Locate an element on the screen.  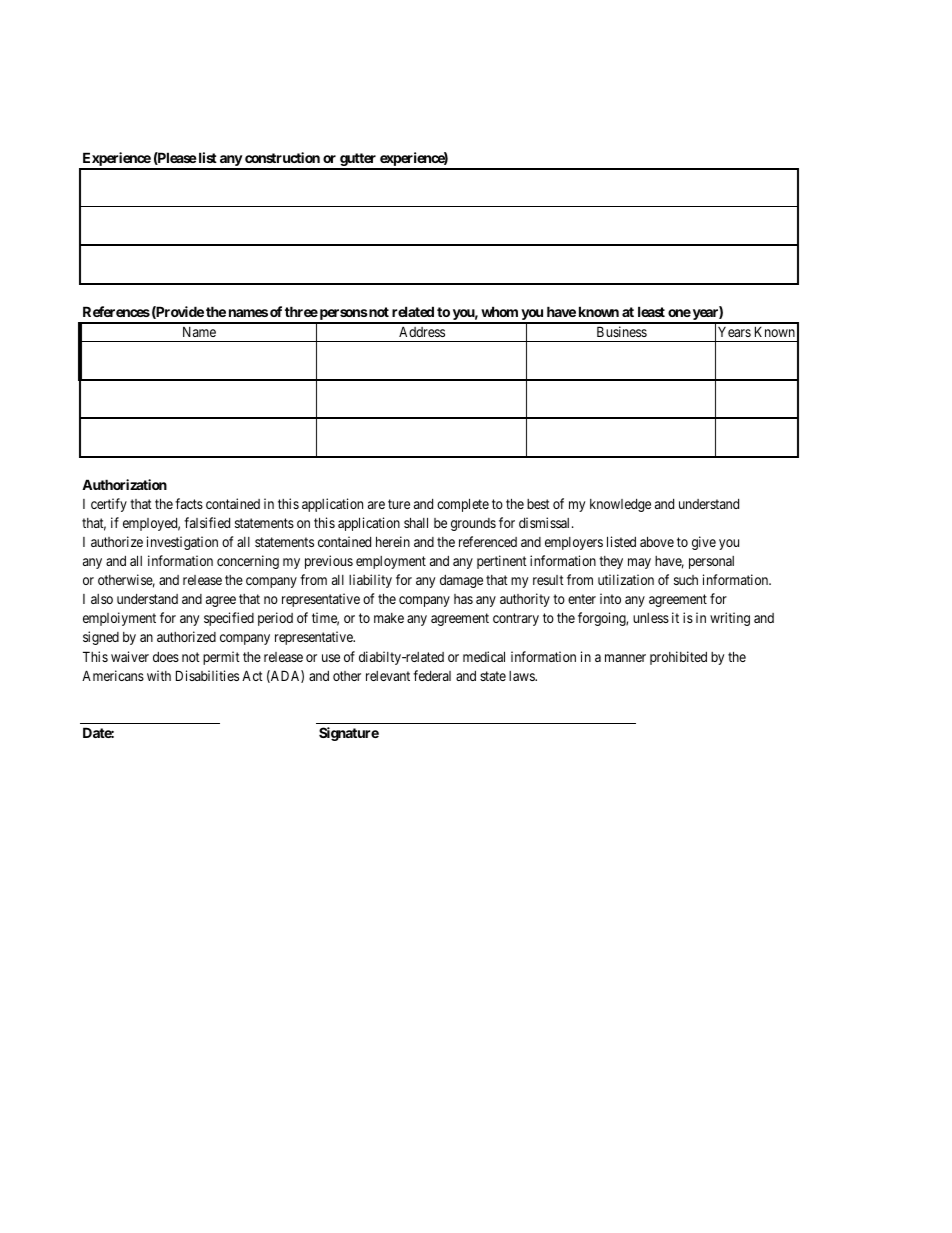
References is located at coordinates (116, 311).
